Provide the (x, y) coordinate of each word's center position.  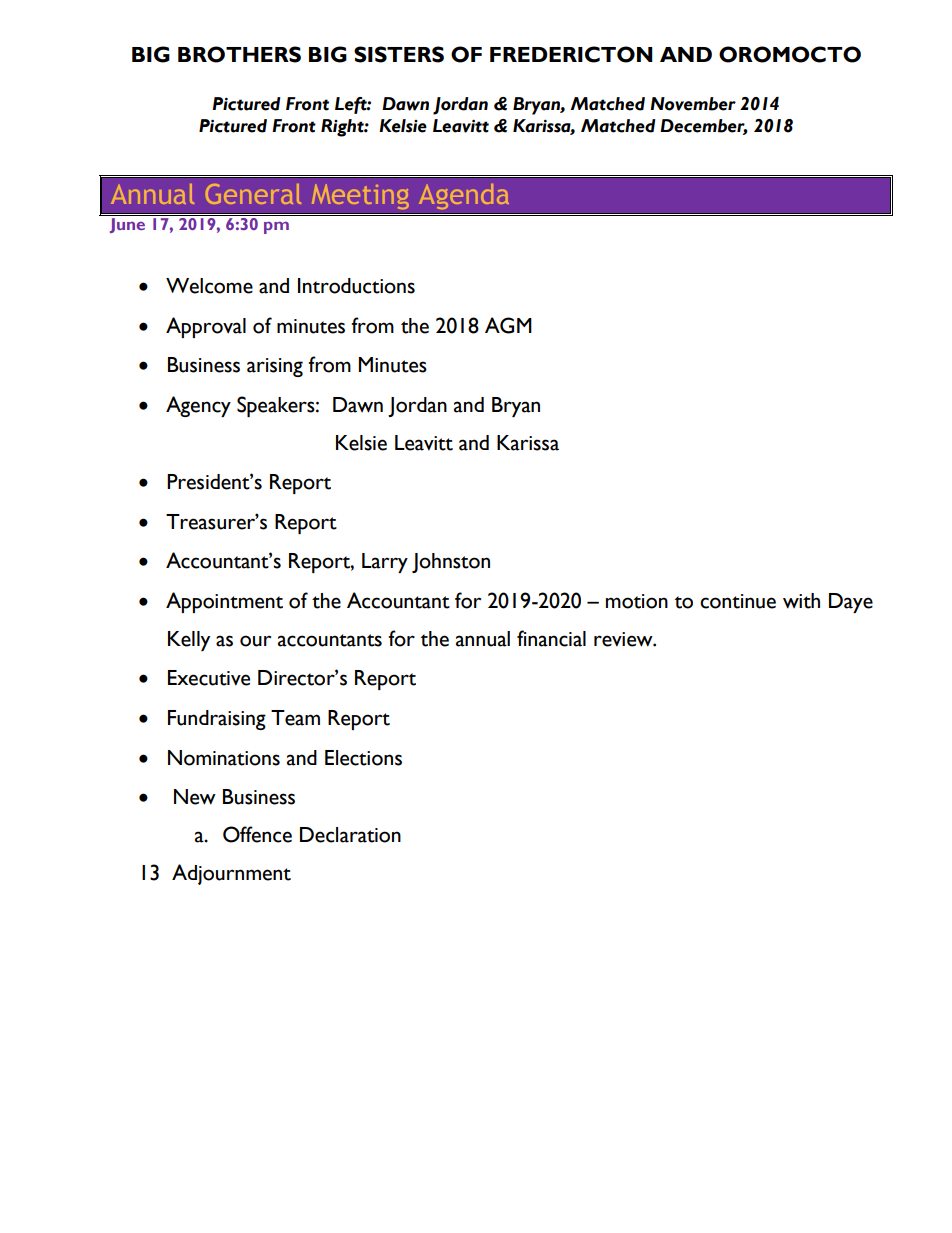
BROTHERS (239, 54)
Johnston (451, 563)
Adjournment (231, 874)
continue (738, 601)
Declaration (350, 835)
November (693, 104)
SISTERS (399, 54)
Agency (198, 406)
